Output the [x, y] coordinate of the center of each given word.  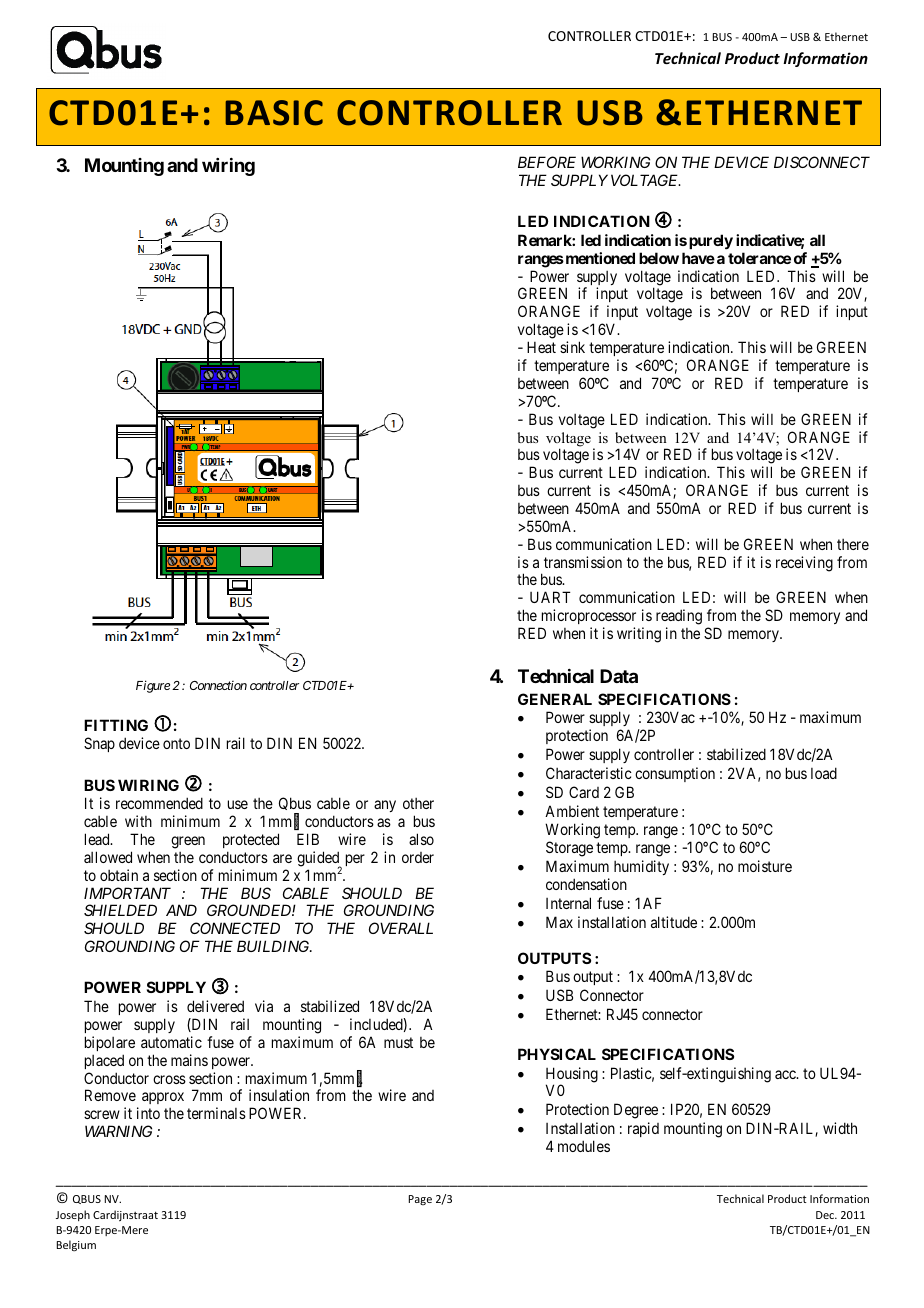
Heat [541, 347]
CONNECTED [235, 928]
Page [420, 1200]
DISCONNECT [822, 162]
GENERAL [555, 699]
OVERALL [401, 928]
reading [679, 617]
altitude [674, 922]
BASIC [274, 113]
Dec [826, 1215]
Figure [153, 686]
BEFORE [547, 162]
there [853, 544]
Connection [218, 685]
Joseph [73, 1215]
